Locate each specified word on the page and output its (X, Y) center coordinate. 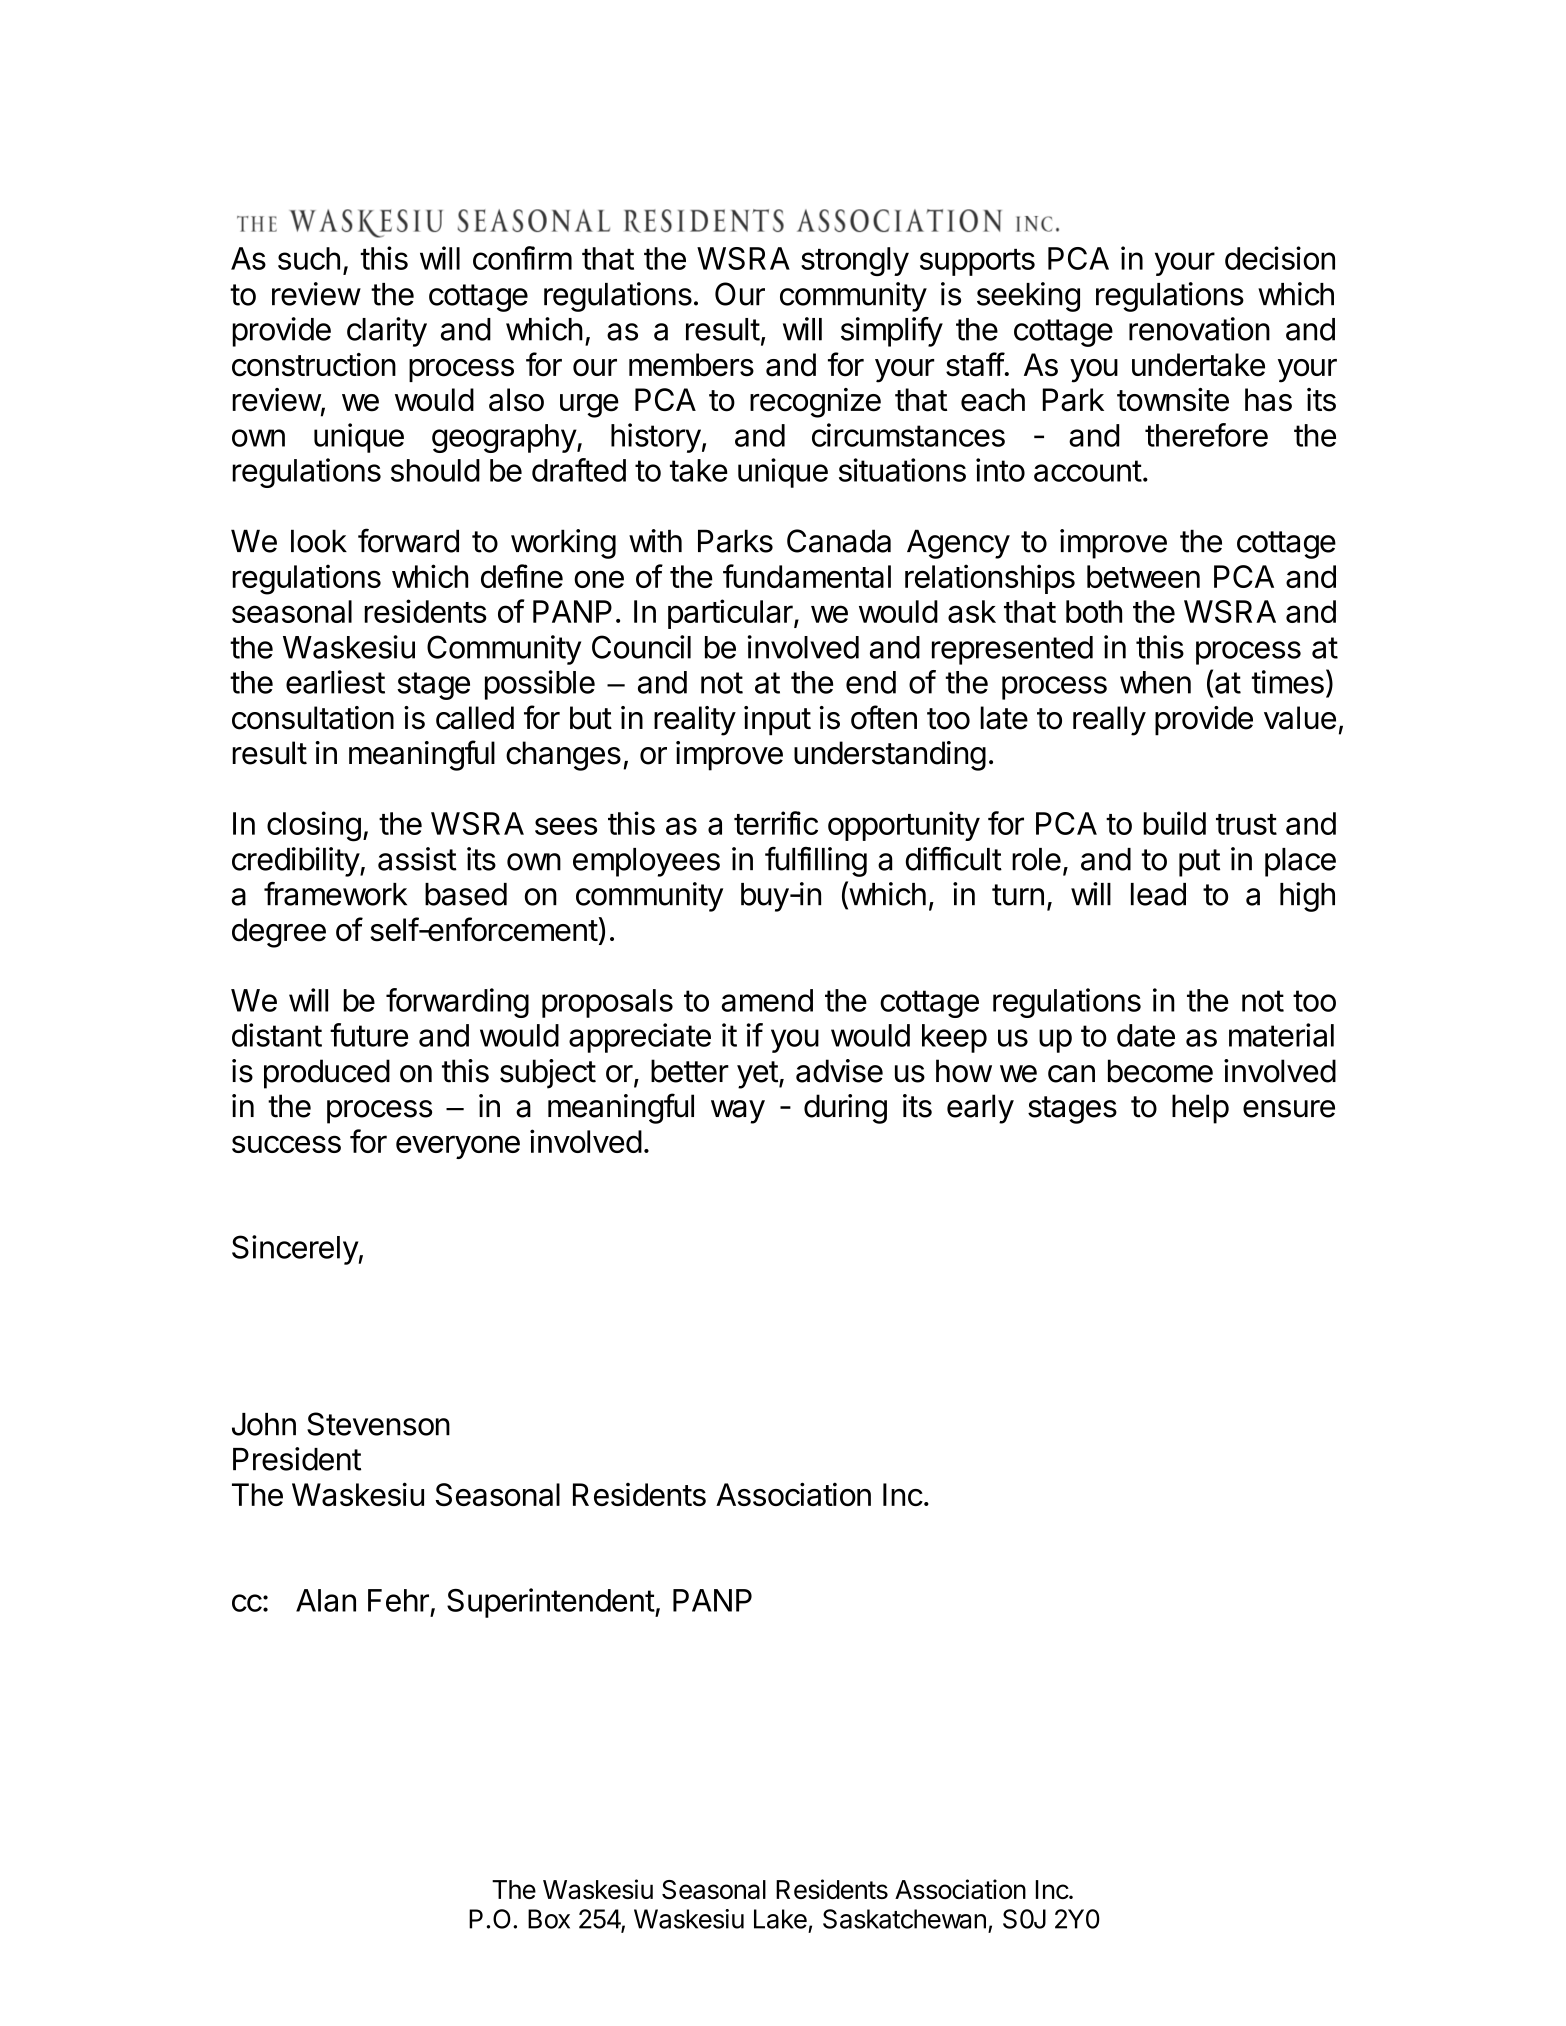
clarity (387, 332)
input (777, 721)
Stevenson (378, 1424)
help (1200, 1109)
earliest (335, 682)
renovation (1199, 329)
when (1155, 682)
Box (549, 1919)
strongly (855, 261)
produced (327, 1074)
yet (757, 1075)
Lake (780, 1919)
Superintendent (551, 1603)
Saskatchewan (904, 1919)
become (1160, 1071)
